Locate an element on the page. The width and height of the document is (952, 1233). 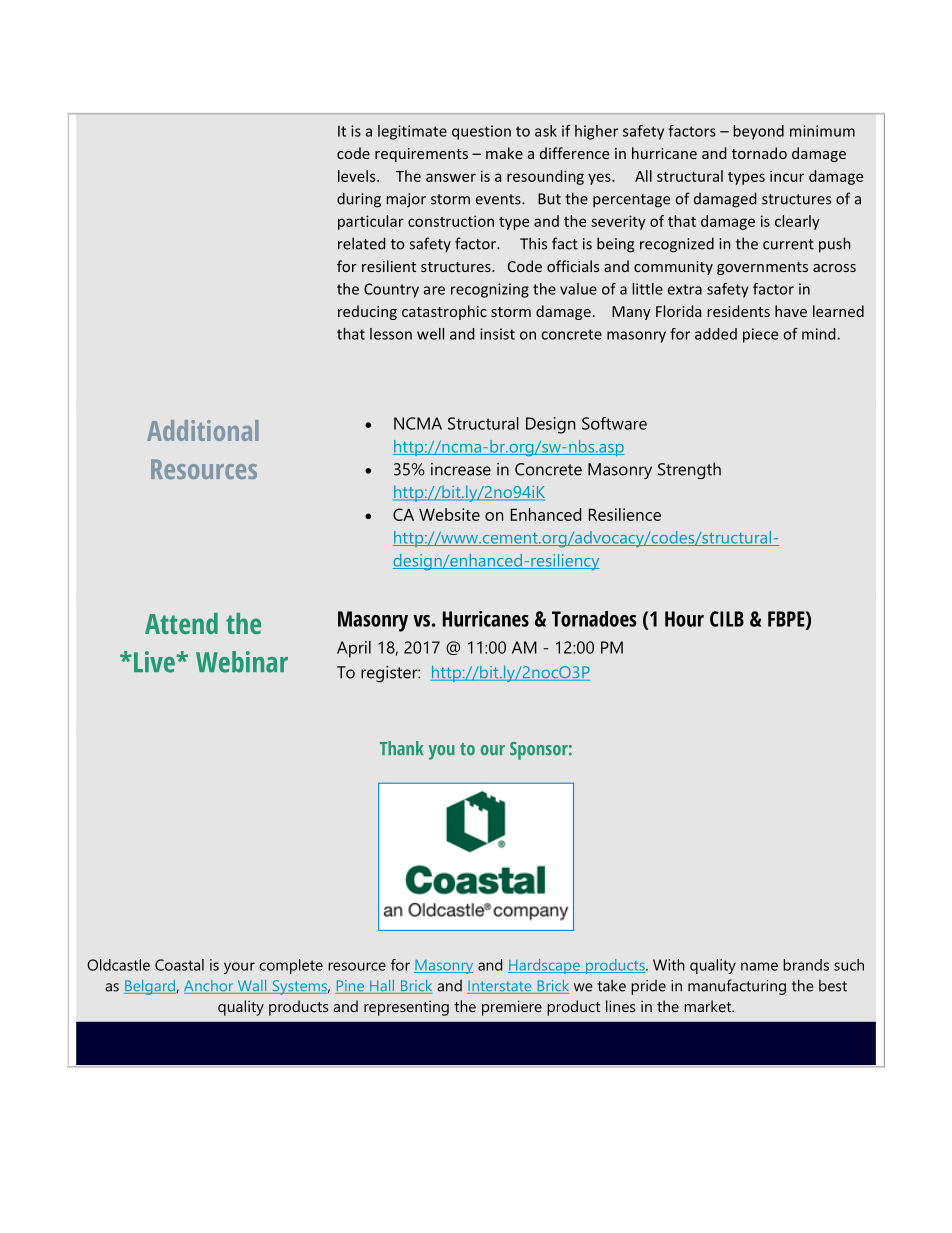
name is located at coordinates (759, 966).
